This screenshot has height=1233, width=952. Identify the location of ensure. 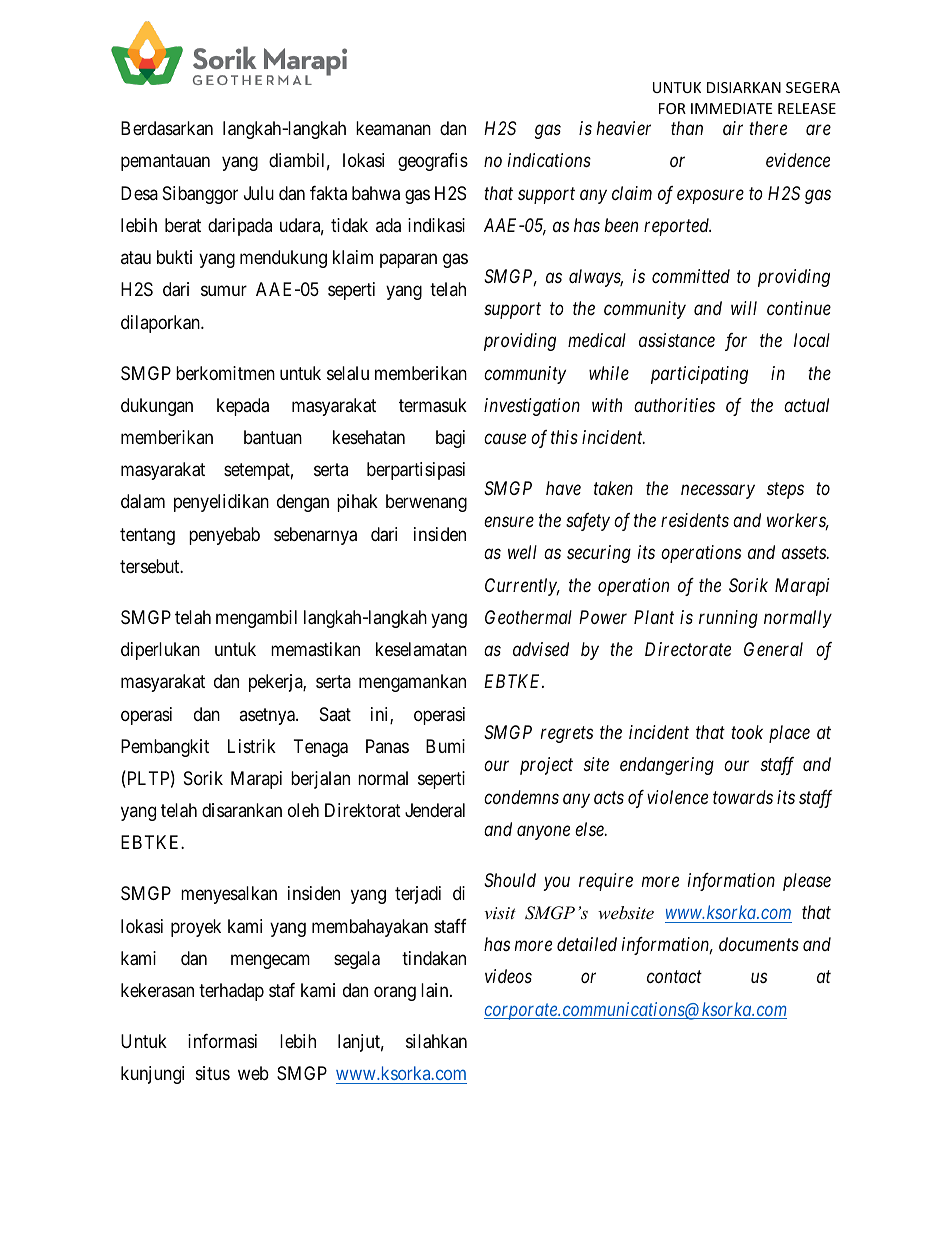
(509, 522).
